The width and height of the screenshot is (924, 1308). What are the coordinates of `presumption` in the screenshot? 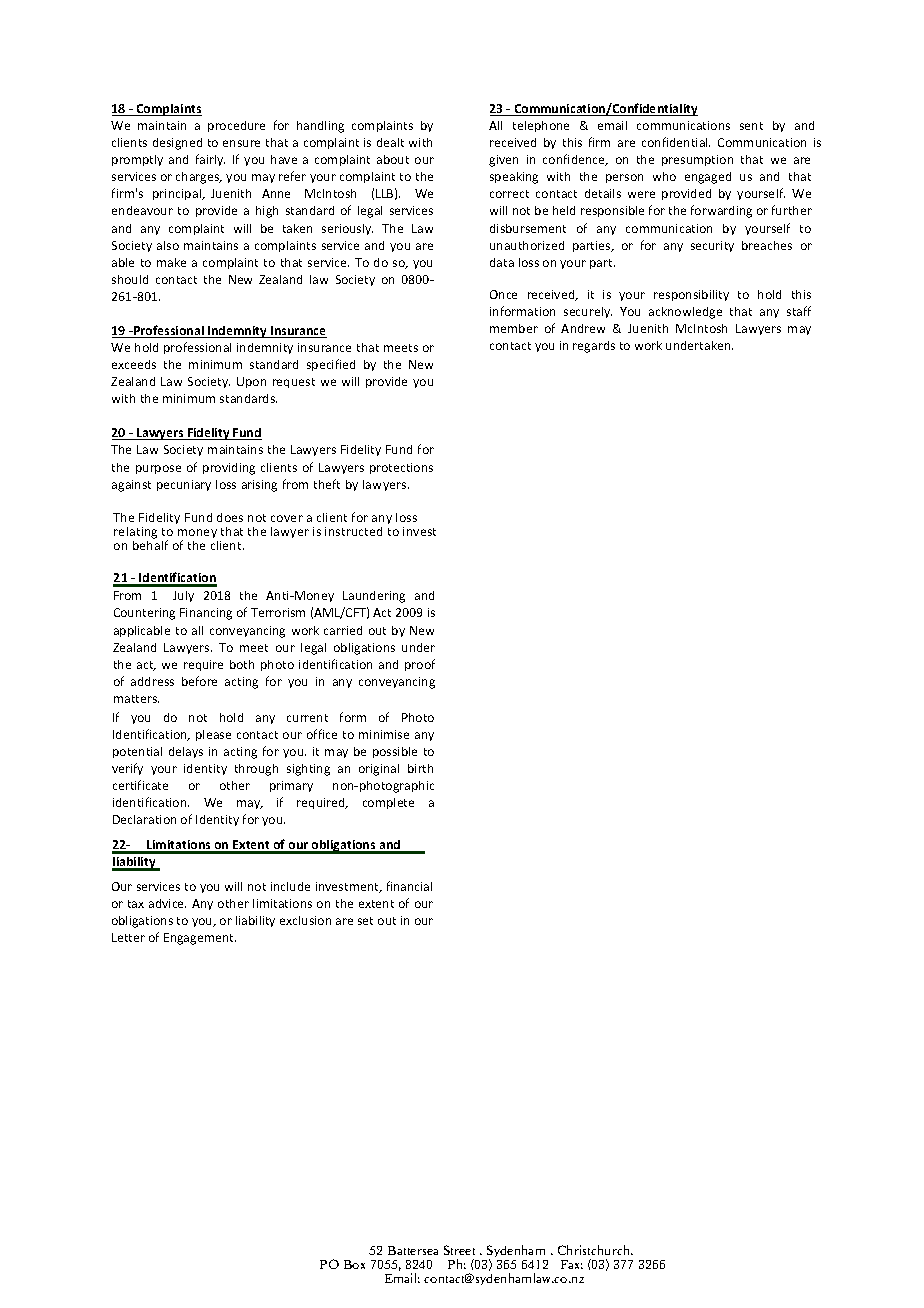 It's located at (697, 160).
